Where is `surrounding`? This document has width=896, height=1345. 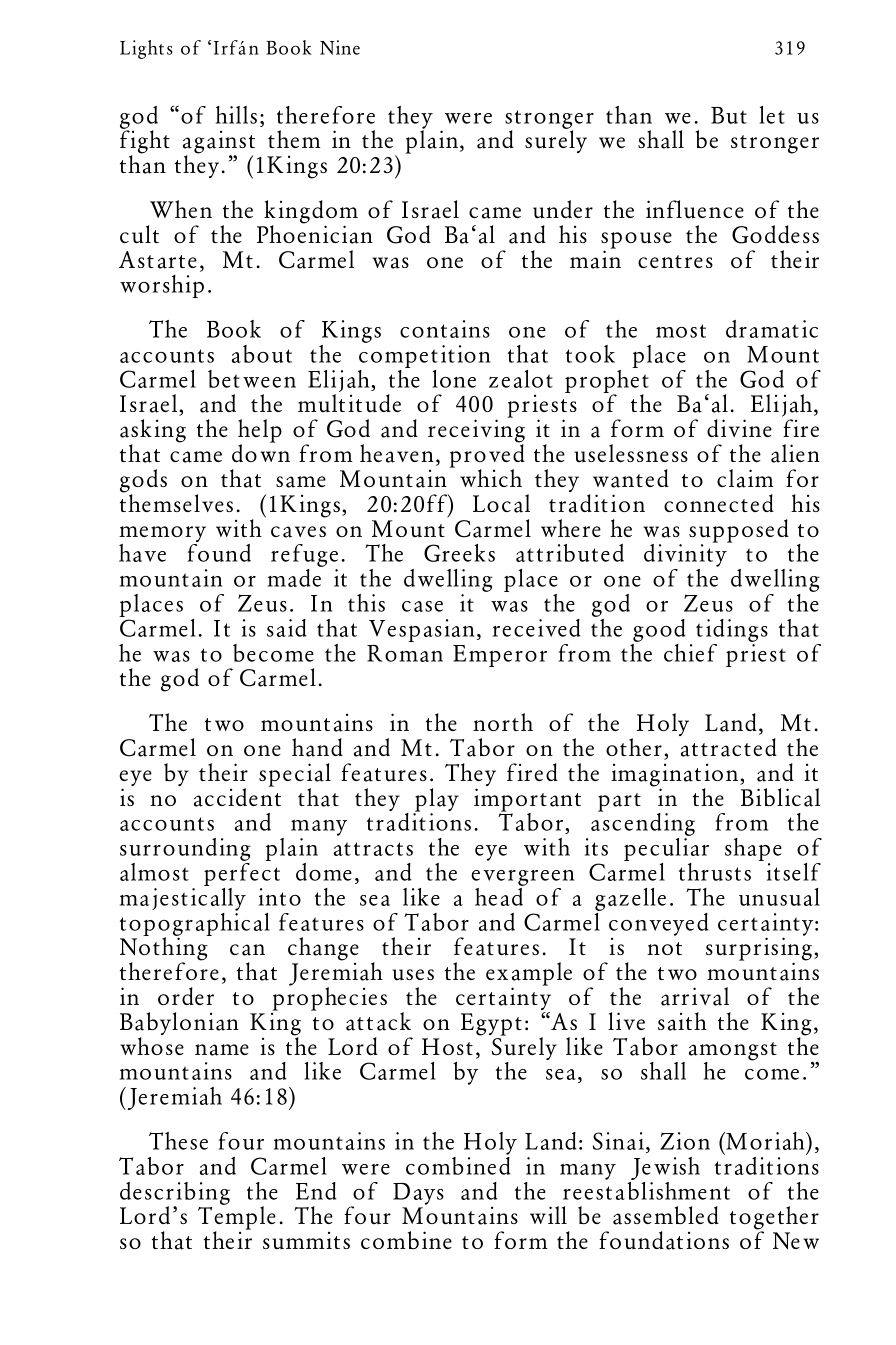 surrounding is located at coordinates (185, 851).
